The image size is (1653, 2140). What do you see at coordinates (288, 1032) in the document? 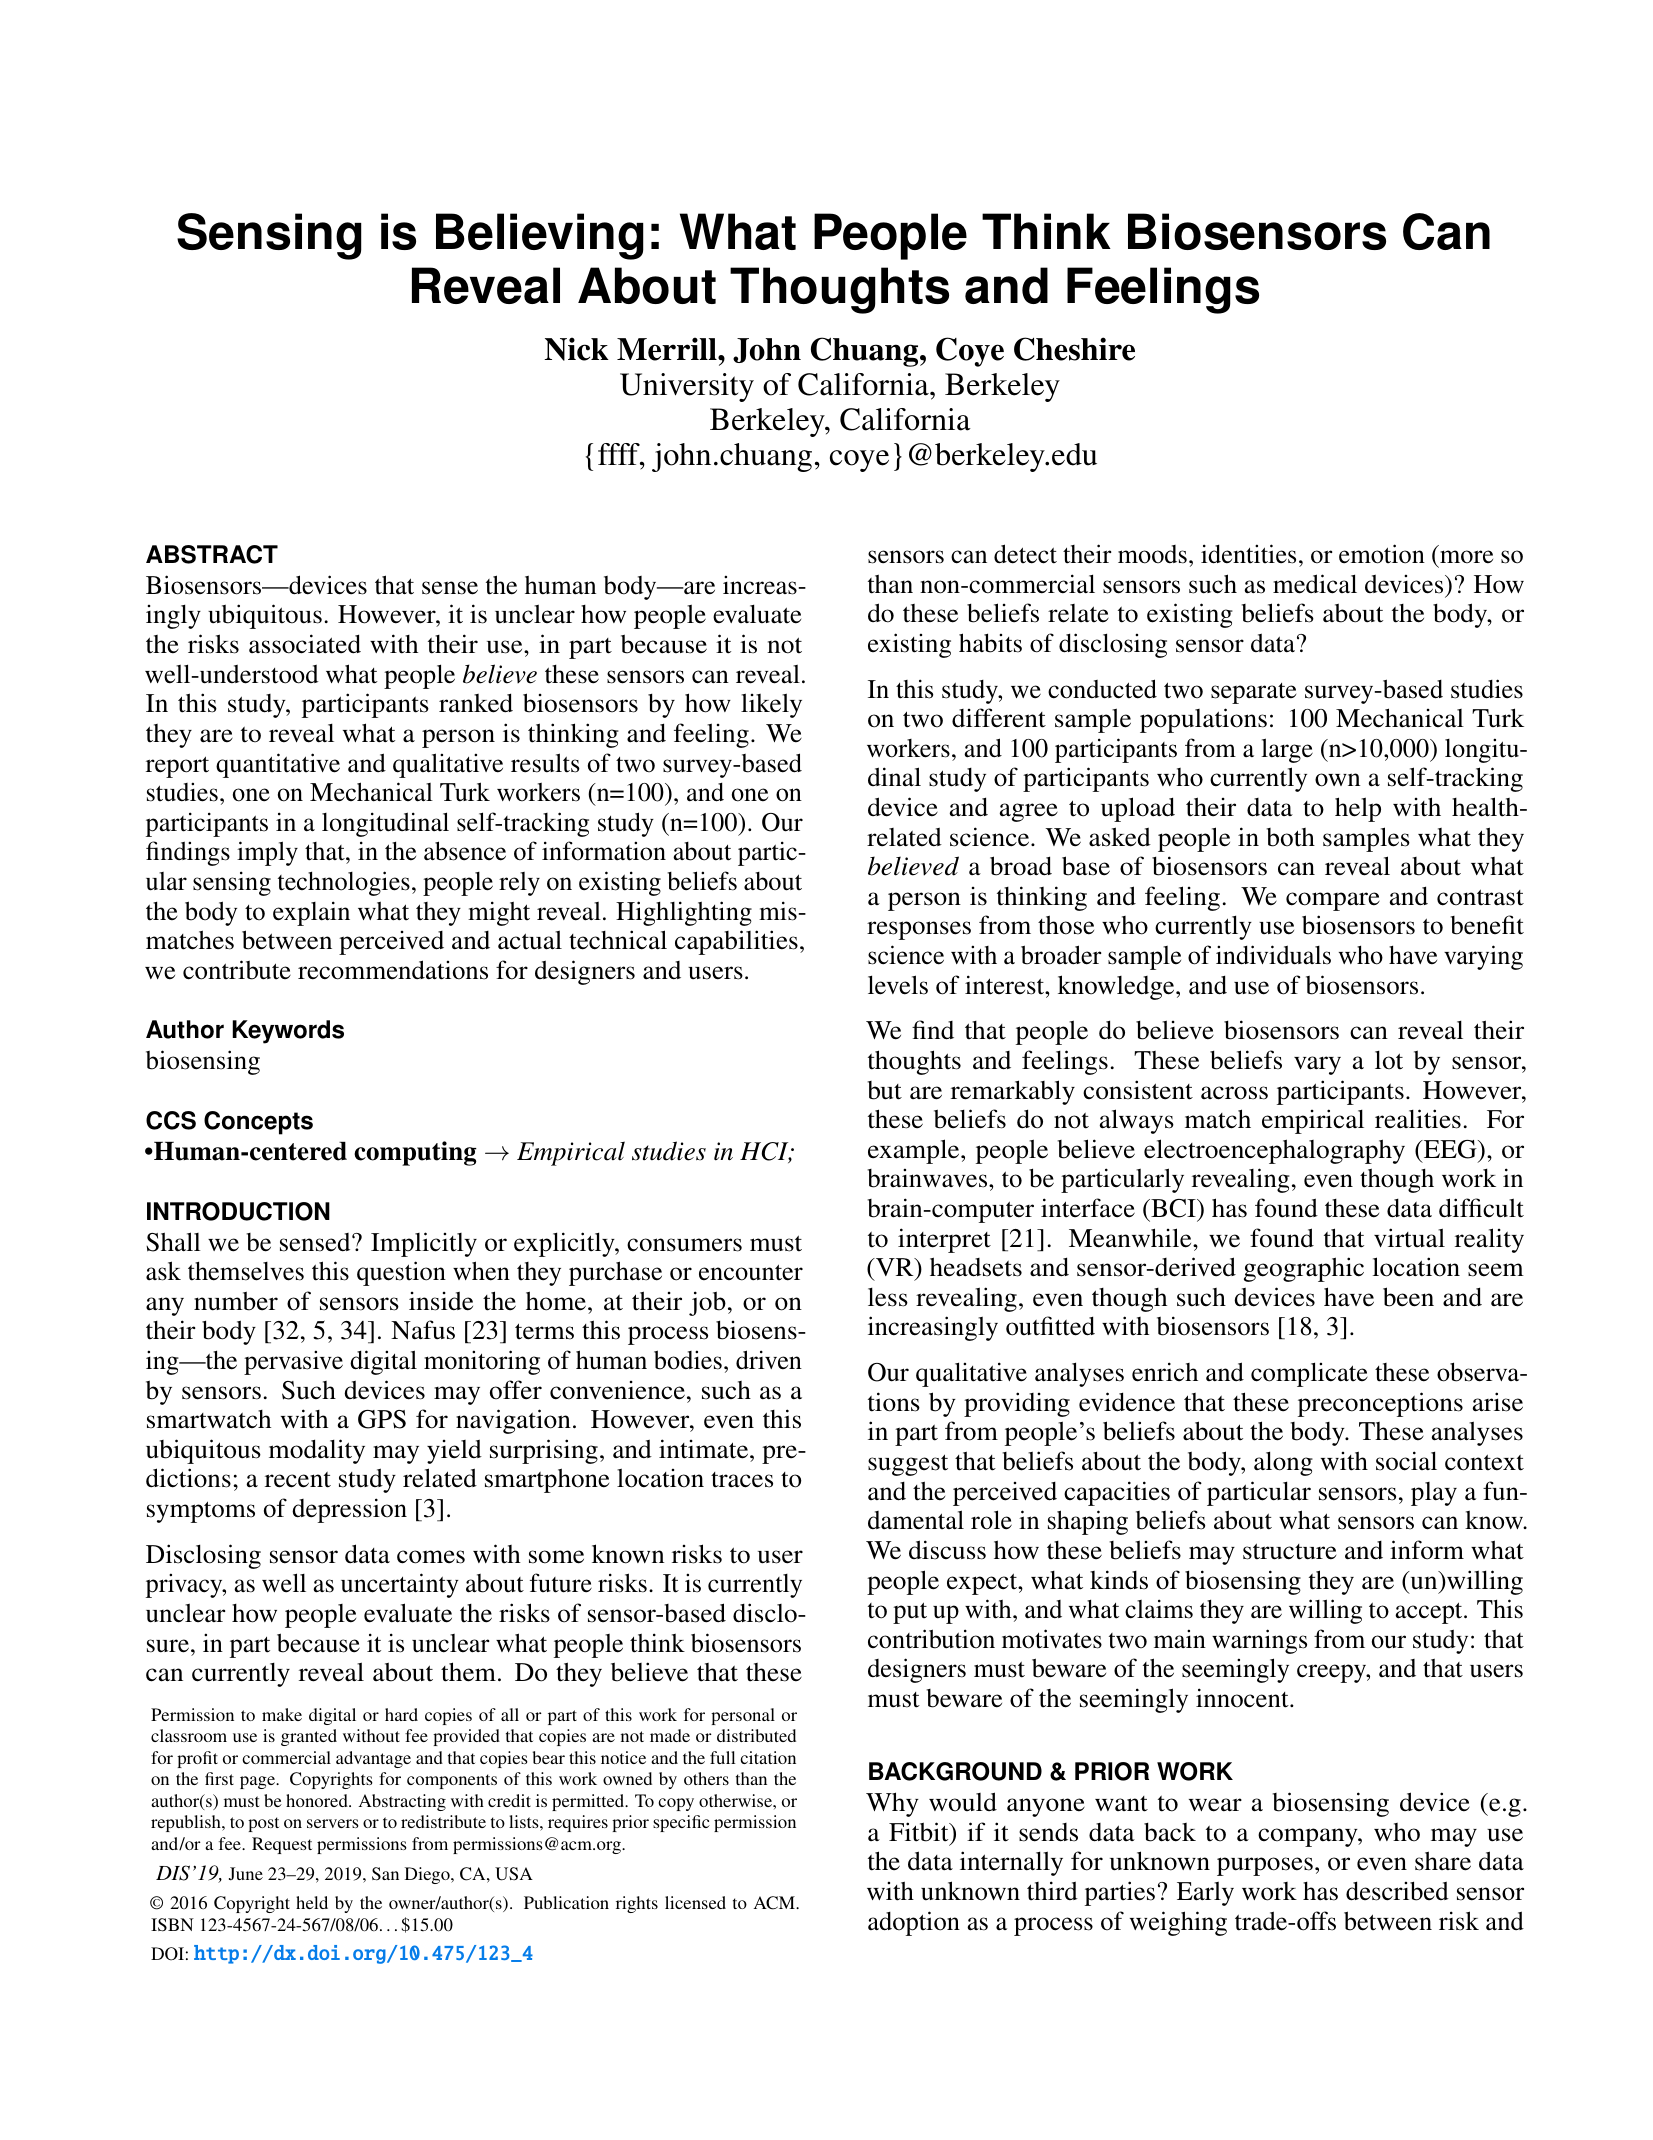
I see `Keywords` at bounding box center [288, 1032].
